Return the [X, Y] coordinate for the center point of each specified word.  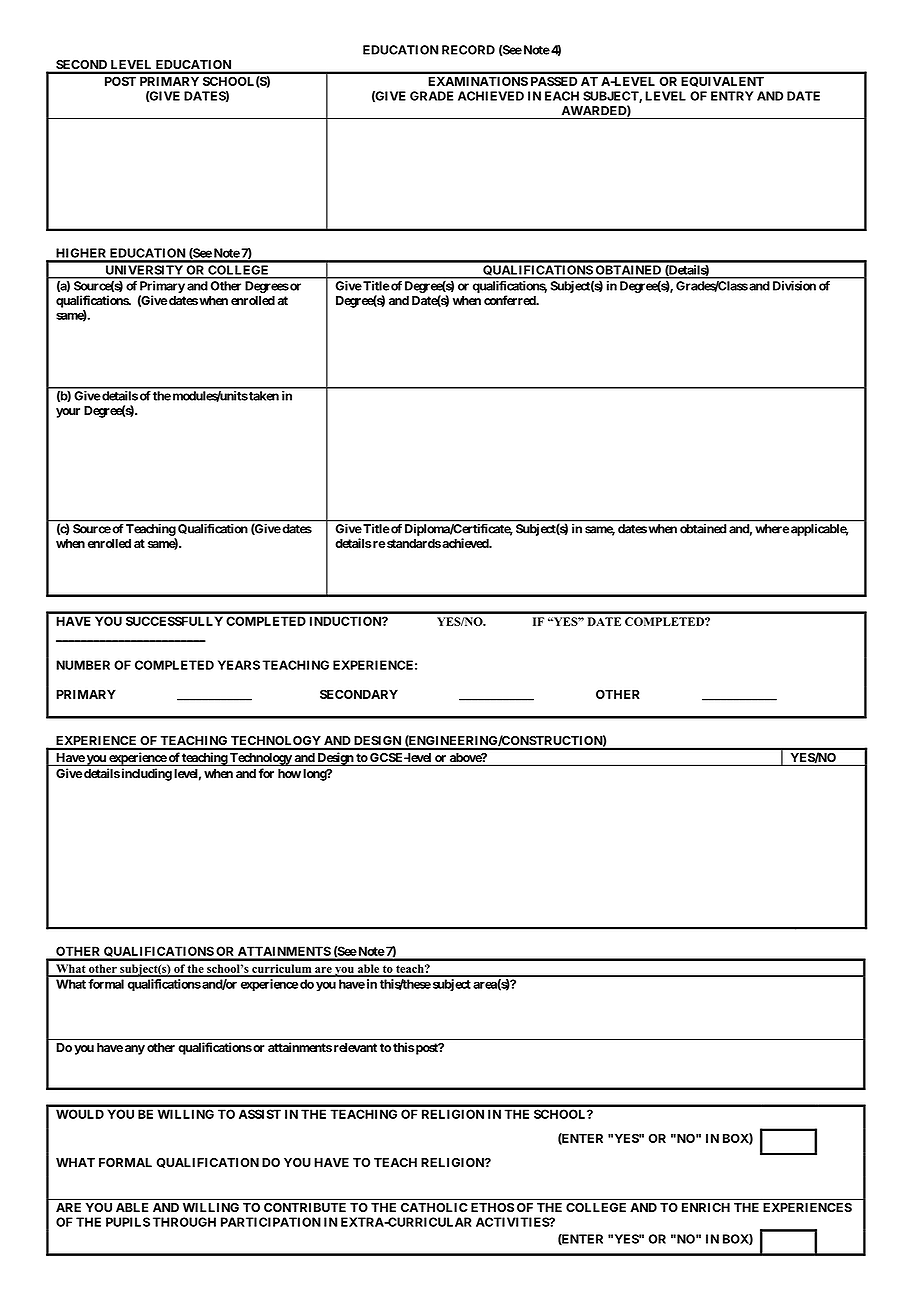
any [135, 1050]
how [289, 773]
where [772, 529]
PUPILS [128, 1222]
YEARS [239, 665]
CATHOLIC [434, 1207]
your [68, 413]
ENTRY [732, 96]
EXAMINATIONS [478, 81]
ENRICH [706, 1207]
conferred [511, 300]
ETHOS [492, 1207]
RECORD [468, 50]
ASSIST [260, 1114]
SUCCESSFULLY [174, 621]
